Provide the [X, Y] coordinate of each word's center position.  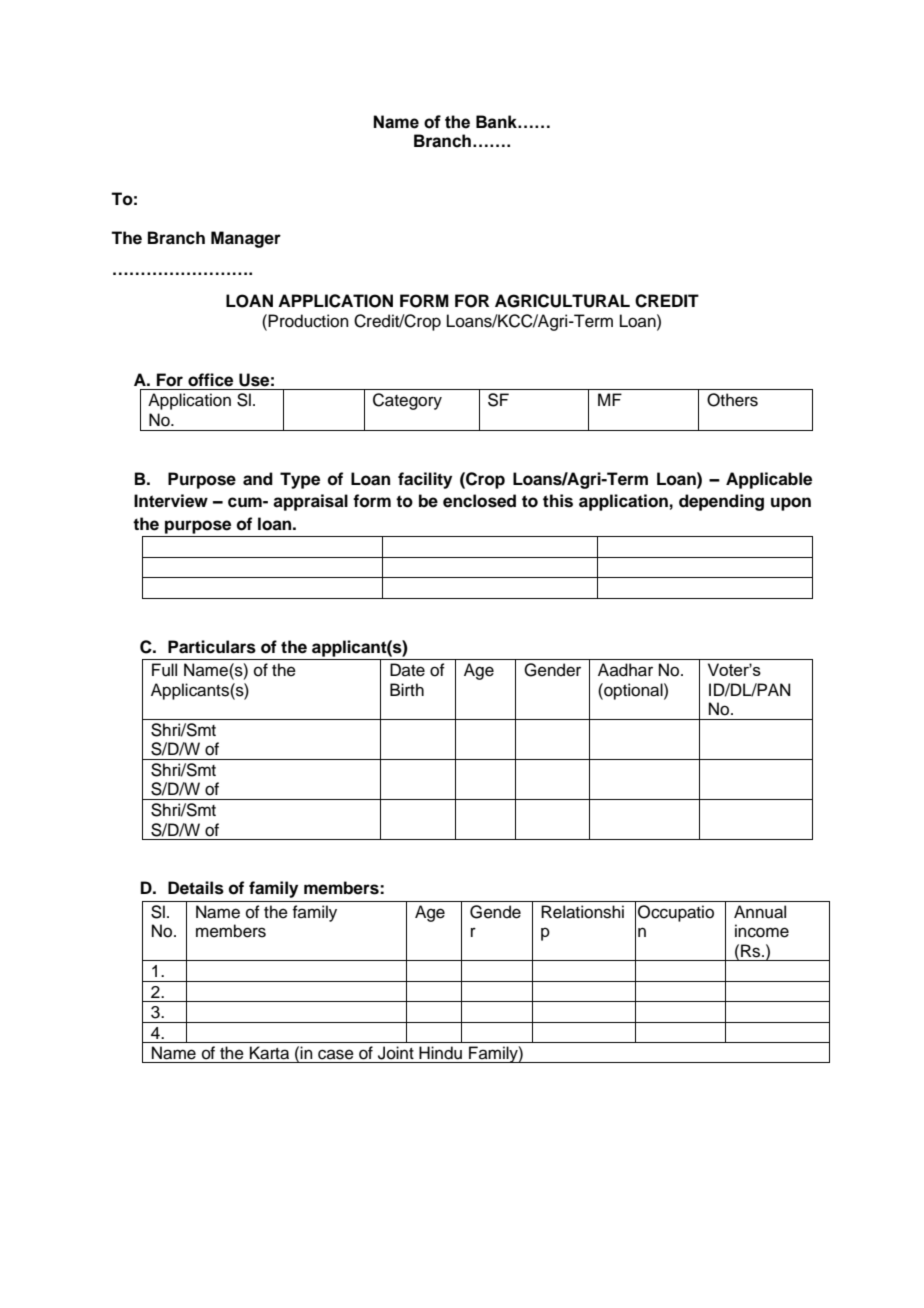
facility [425, 480]
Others [732, 400]
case [336, 1054]
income [762, 931]
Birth [407, 689]
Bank [497, 122]
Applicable [769, 480]
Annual [760, 912]
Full [164, 670]
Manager [246, 239]
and [258, 479]
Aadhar [625, 670]
